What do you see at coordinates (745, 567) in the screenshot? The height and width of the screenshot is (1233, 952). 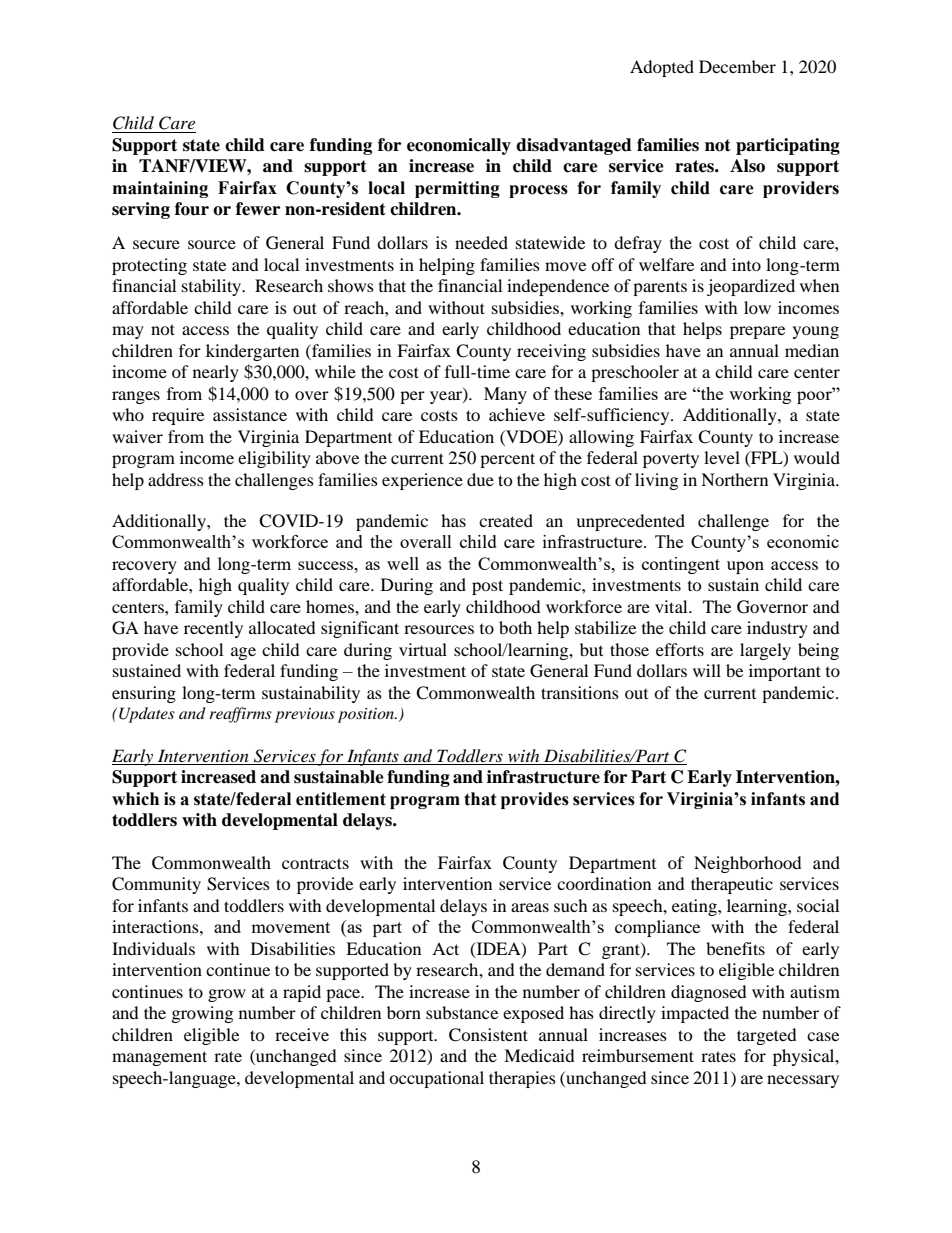 I see `upon` at bounding box center [745, 567].
